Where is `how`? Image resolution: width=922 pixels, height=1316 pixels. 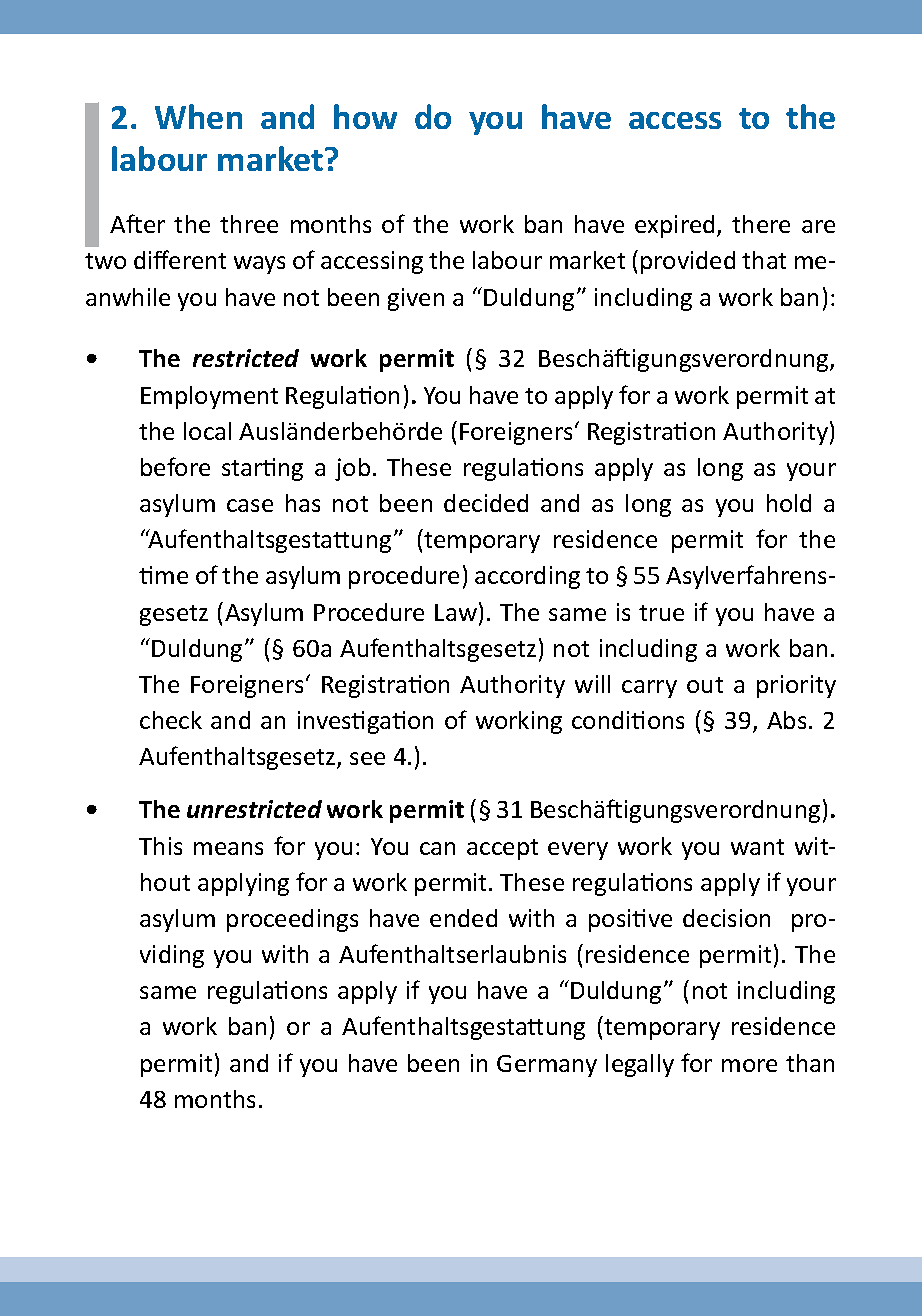 how is located at coordinates (365, 116).
